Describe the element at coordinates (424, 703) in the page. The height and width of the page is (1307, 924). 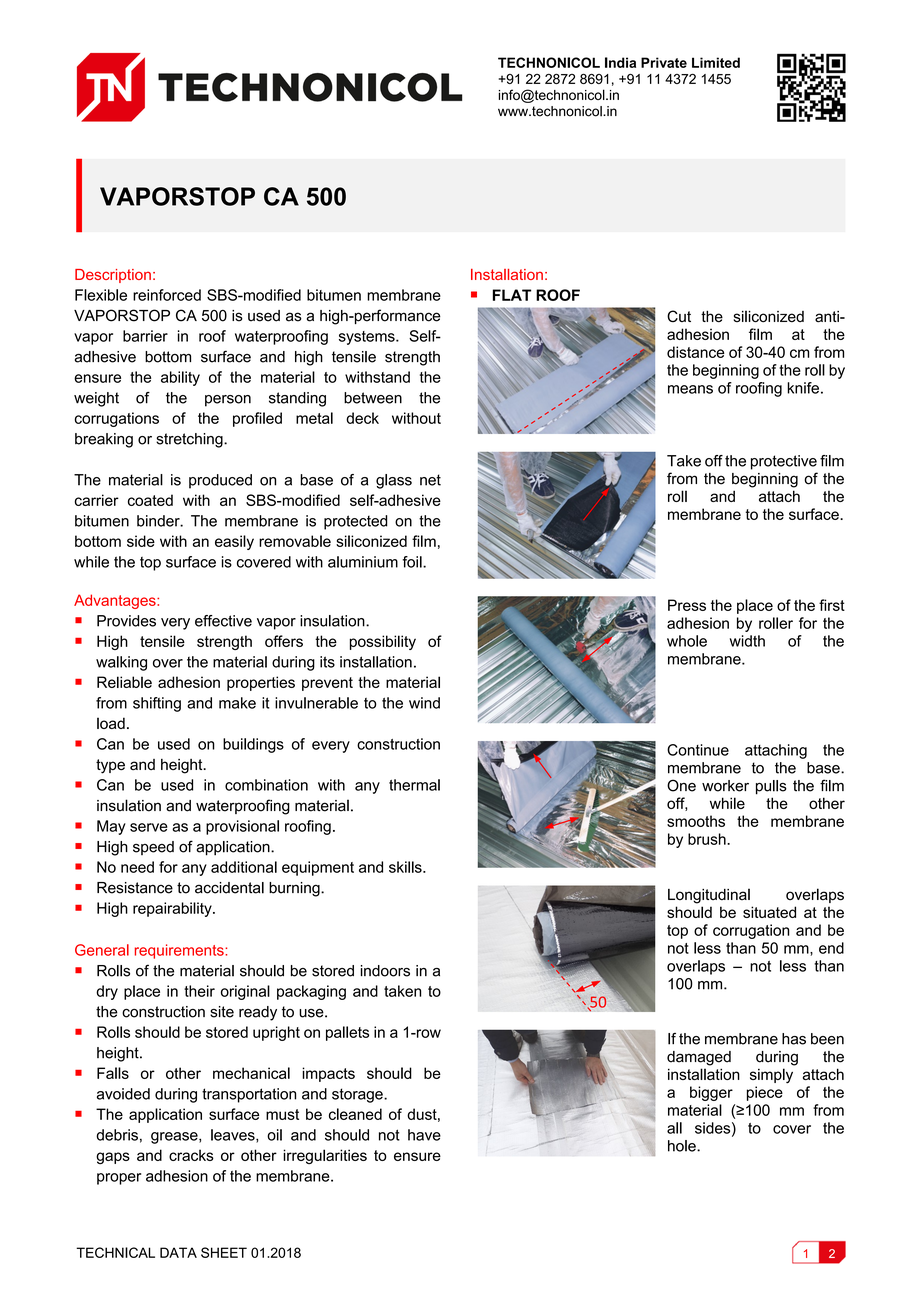
I see `wind` at that location.
